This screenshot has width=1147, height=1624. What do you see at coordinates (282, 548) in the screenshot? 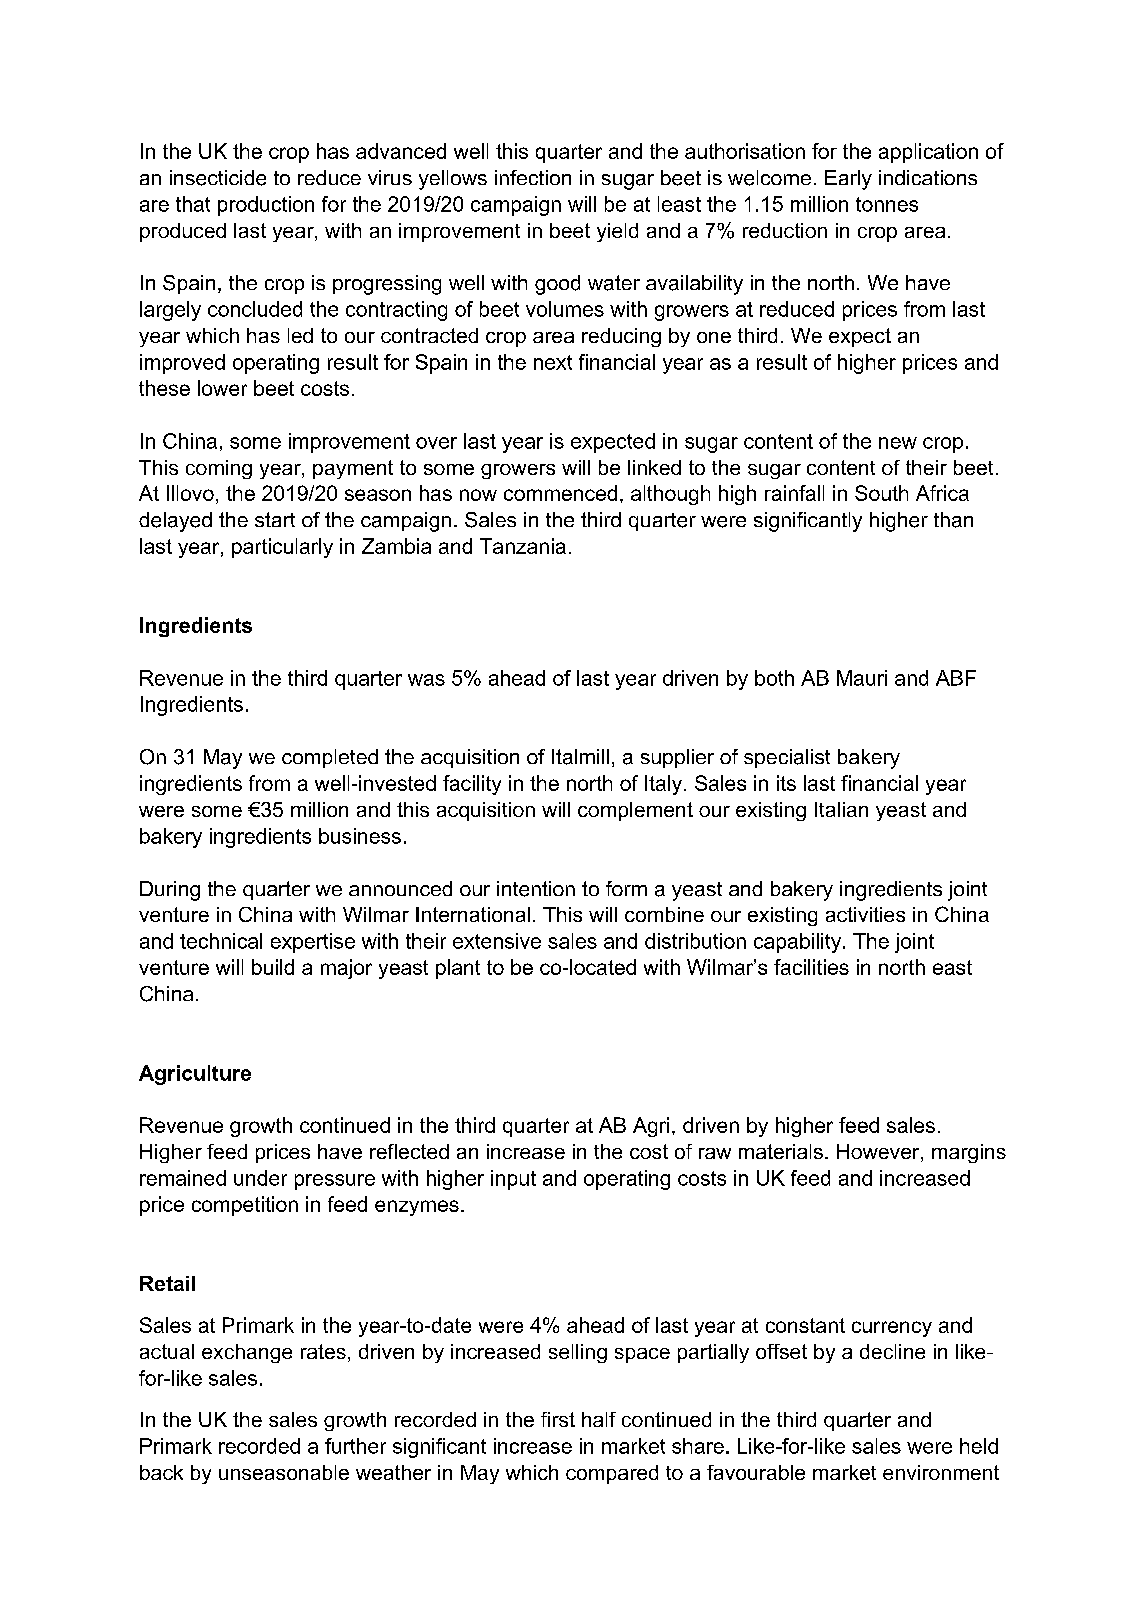
I see `particularly` at bounding box center [282, 548].
